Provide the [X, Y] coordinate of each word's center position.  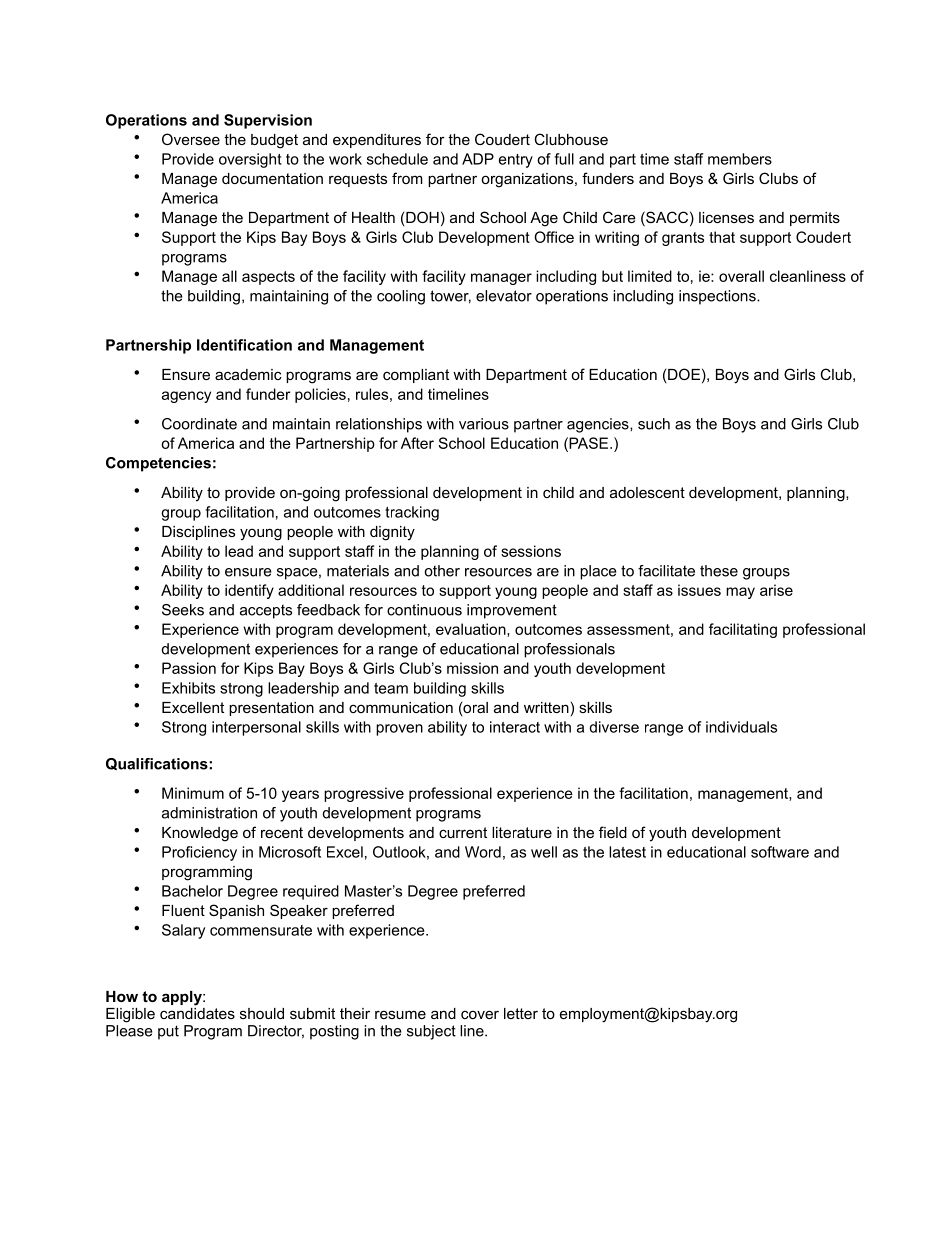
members [740, 159]
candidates [197, 1012]
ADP [478, 159]
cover [480, 1014]
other [442, 571]
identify [249, 591]
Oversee [191, 139]
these [719, 571]
